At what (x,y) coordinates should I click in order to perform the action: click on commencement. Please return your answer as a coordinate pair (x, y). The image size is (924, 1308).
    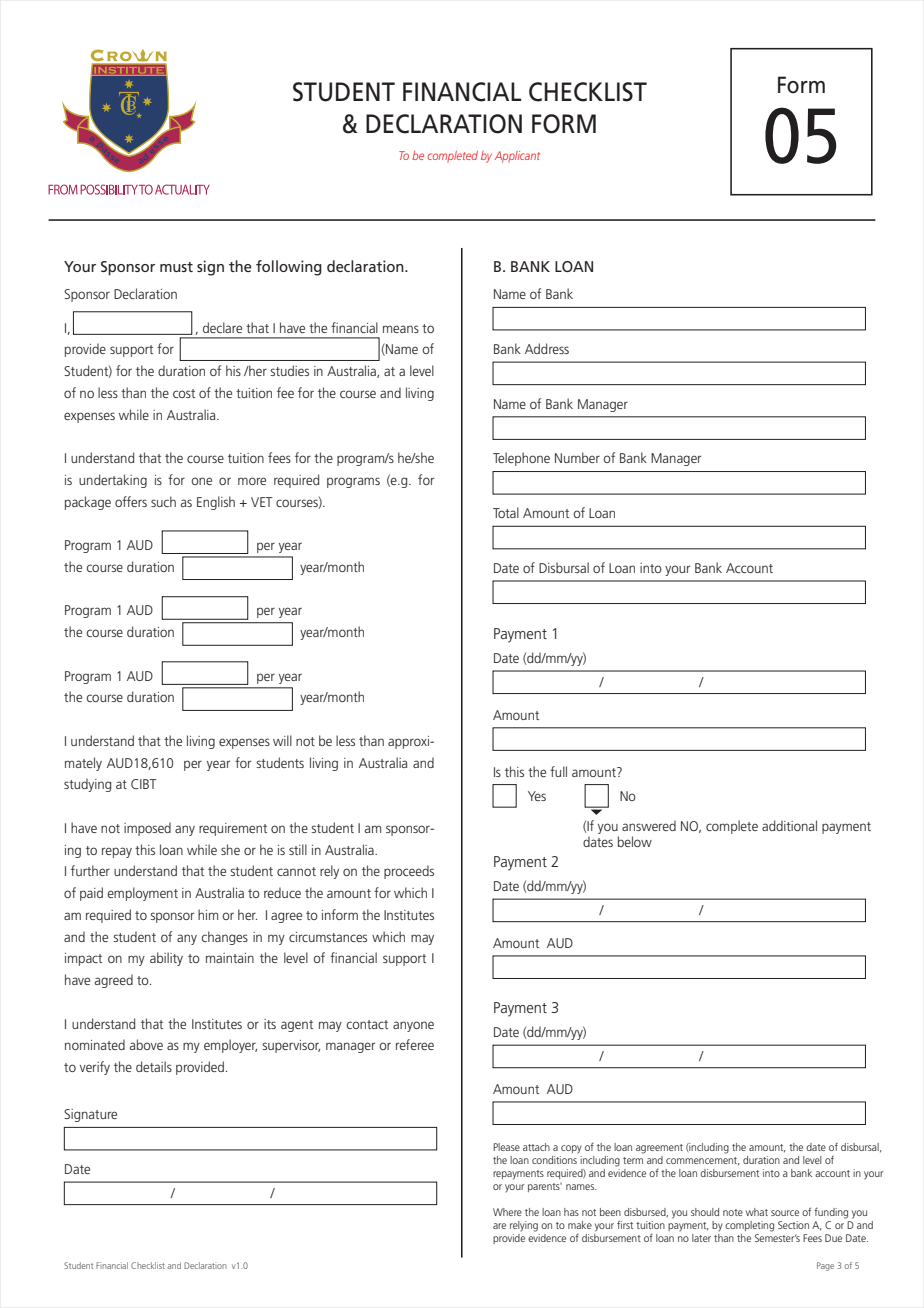
    Looking at the image, I should click on (703, 1161).
